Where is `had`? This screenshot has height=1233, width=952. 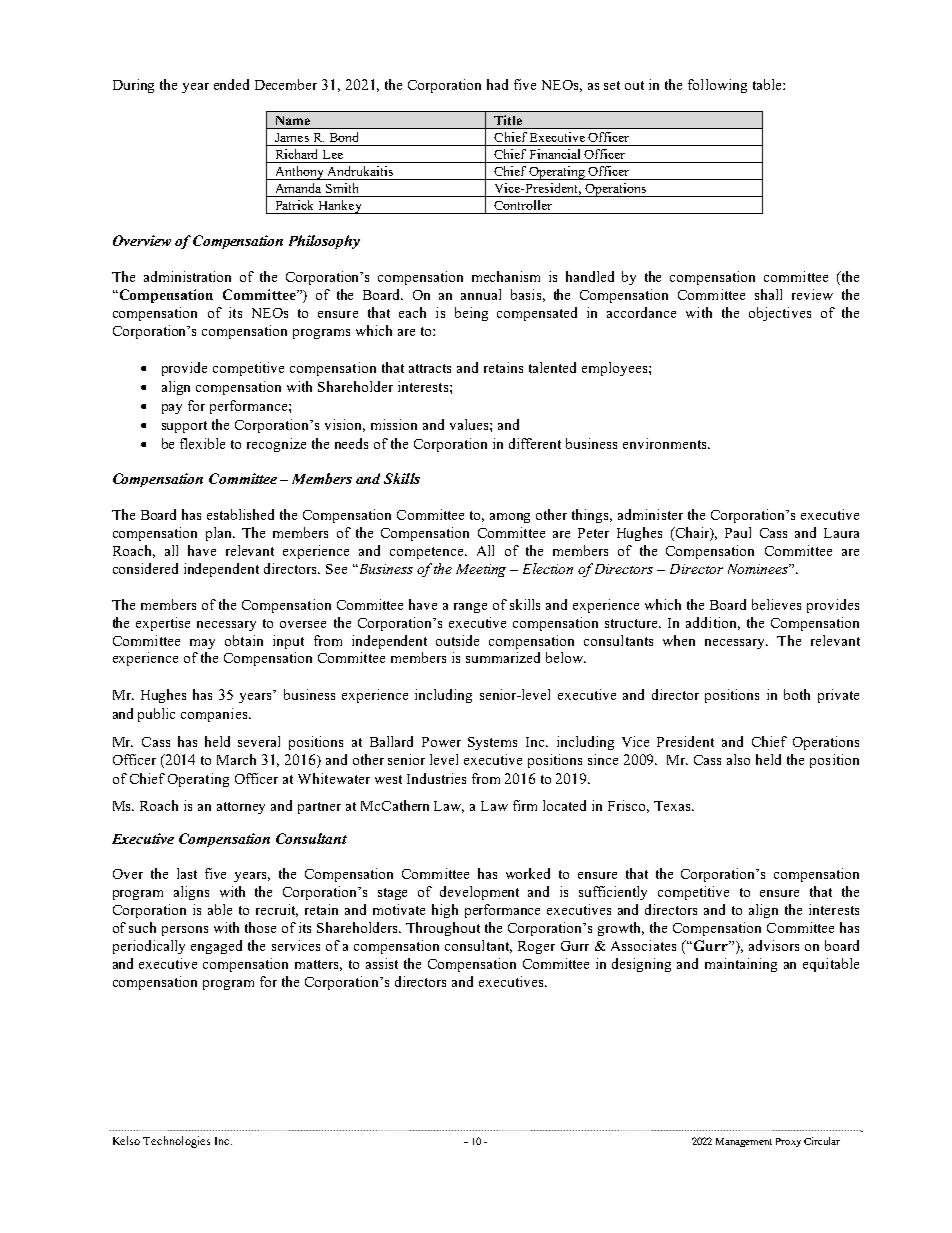 had is located at coordinates (497, 84).
